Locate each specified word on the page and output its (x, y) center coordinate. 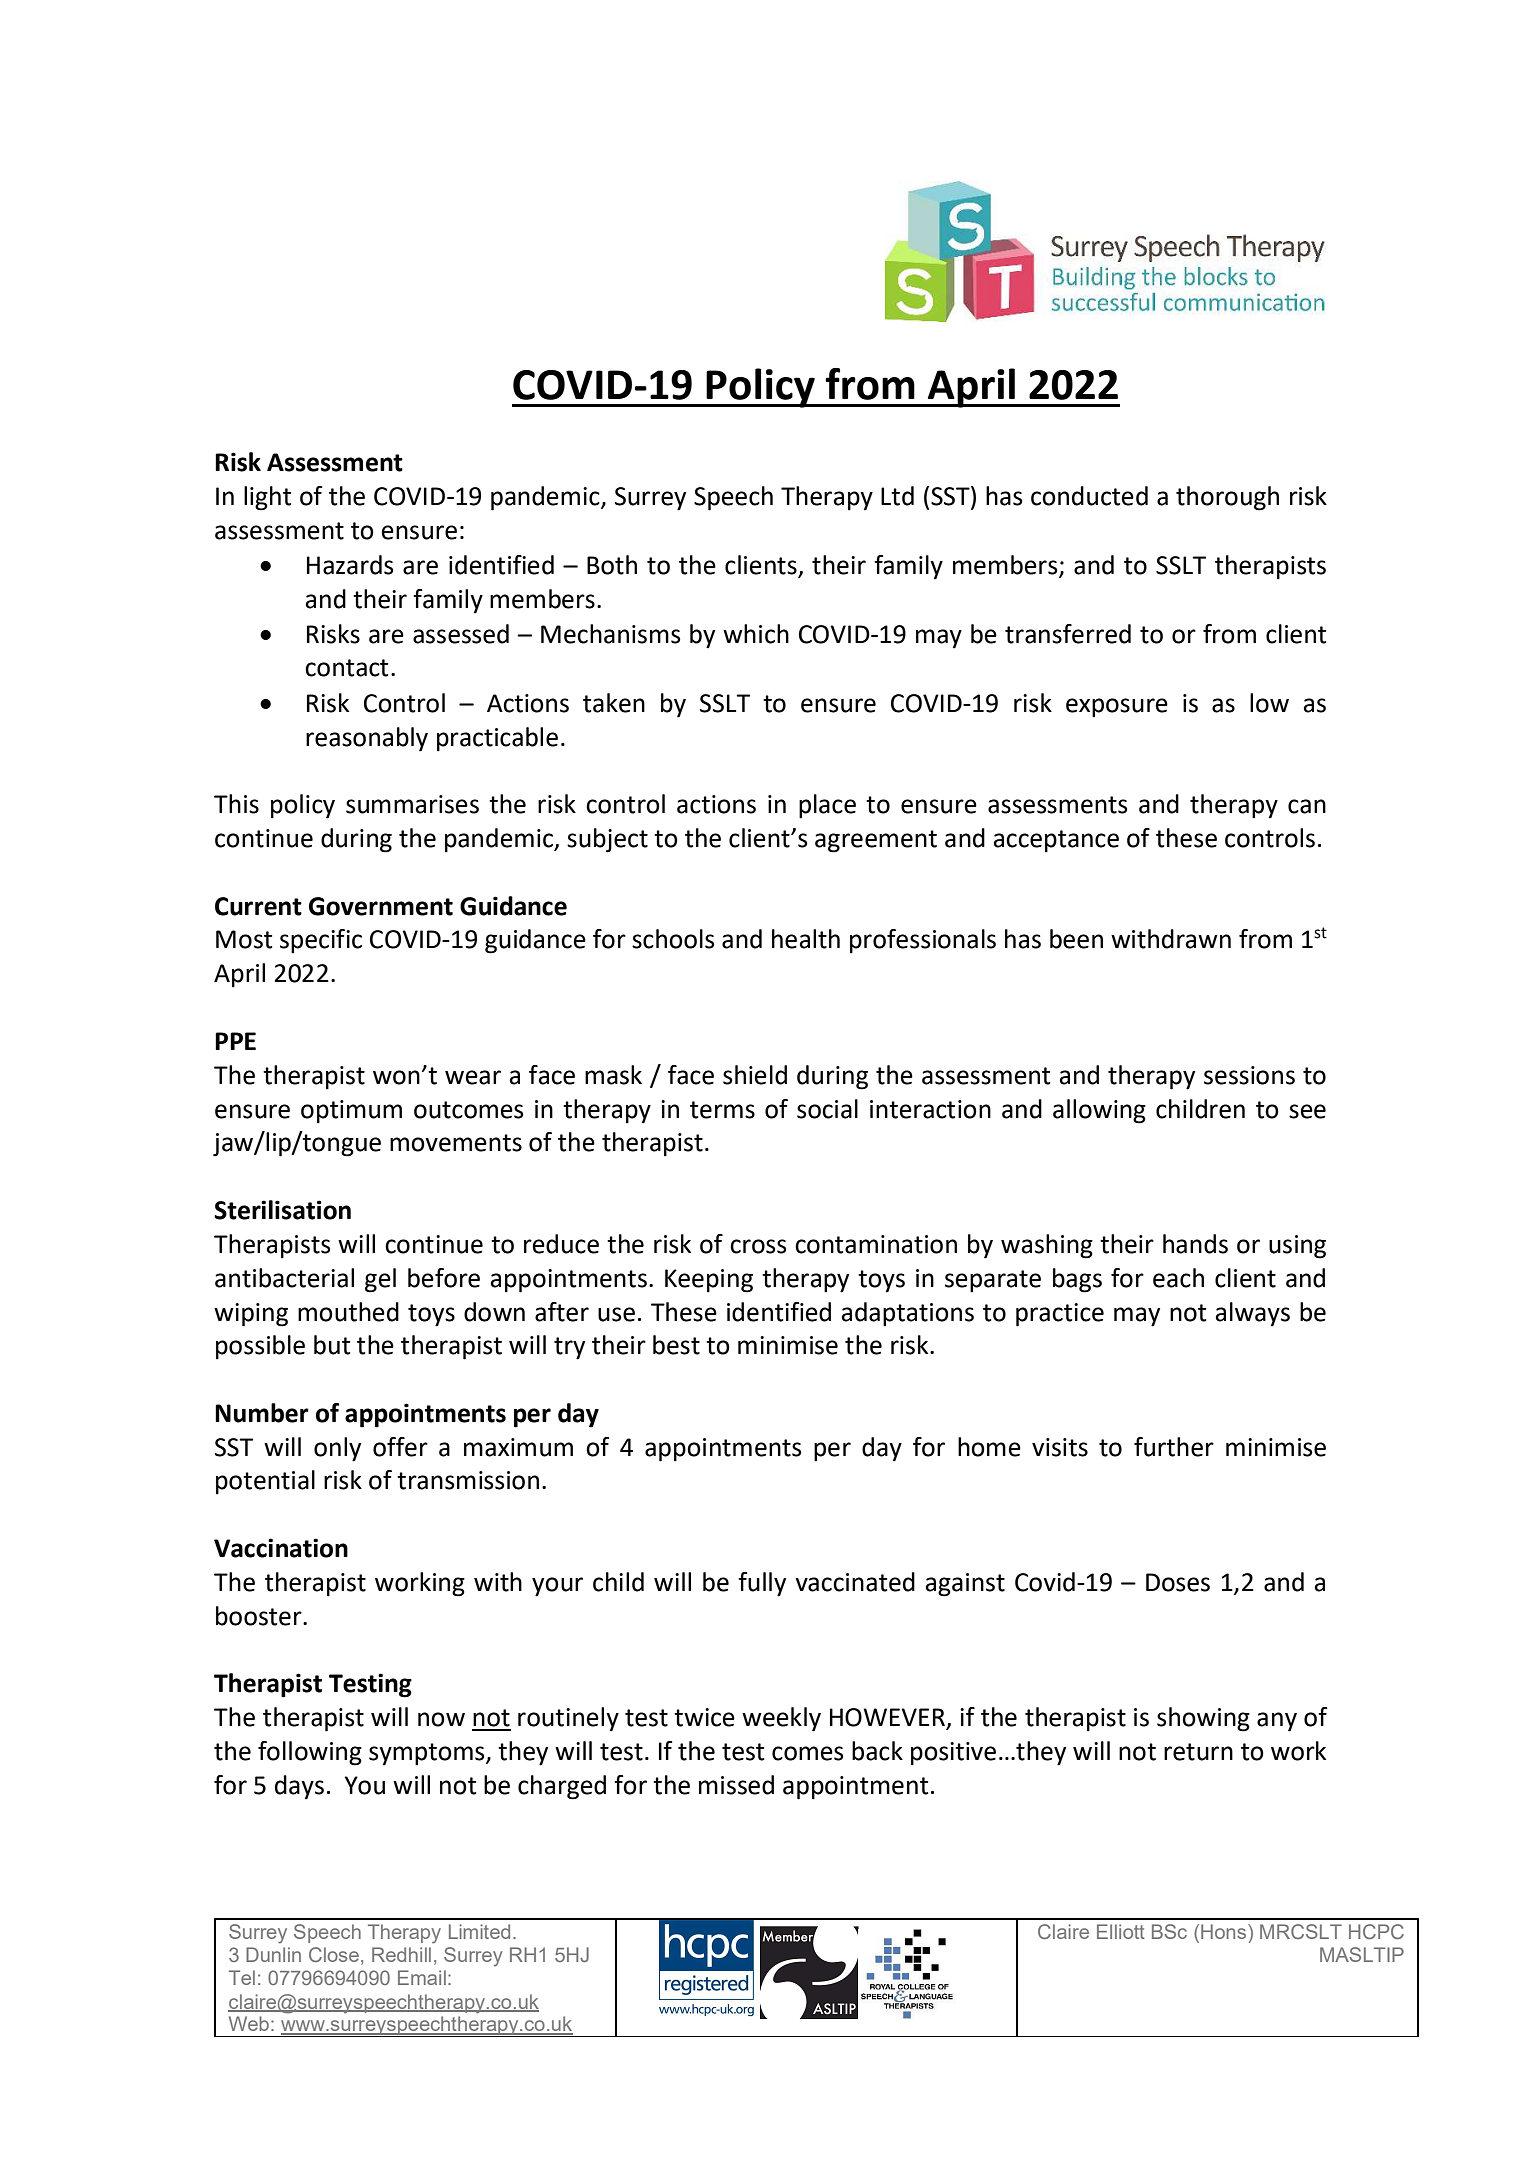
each (1178, 1278)
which (756, 634)
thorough (1227, 498)
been (1076, 939)
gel (380, 1280)
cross (758, 1246)
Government (381, 906)
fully (762, 1584)
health (806, 939)
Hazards (350, 565)
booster (260, 1616)
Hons (1225, 1931)
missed (736, 1785)
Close (335, 1956)
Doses (1178, 1582)
